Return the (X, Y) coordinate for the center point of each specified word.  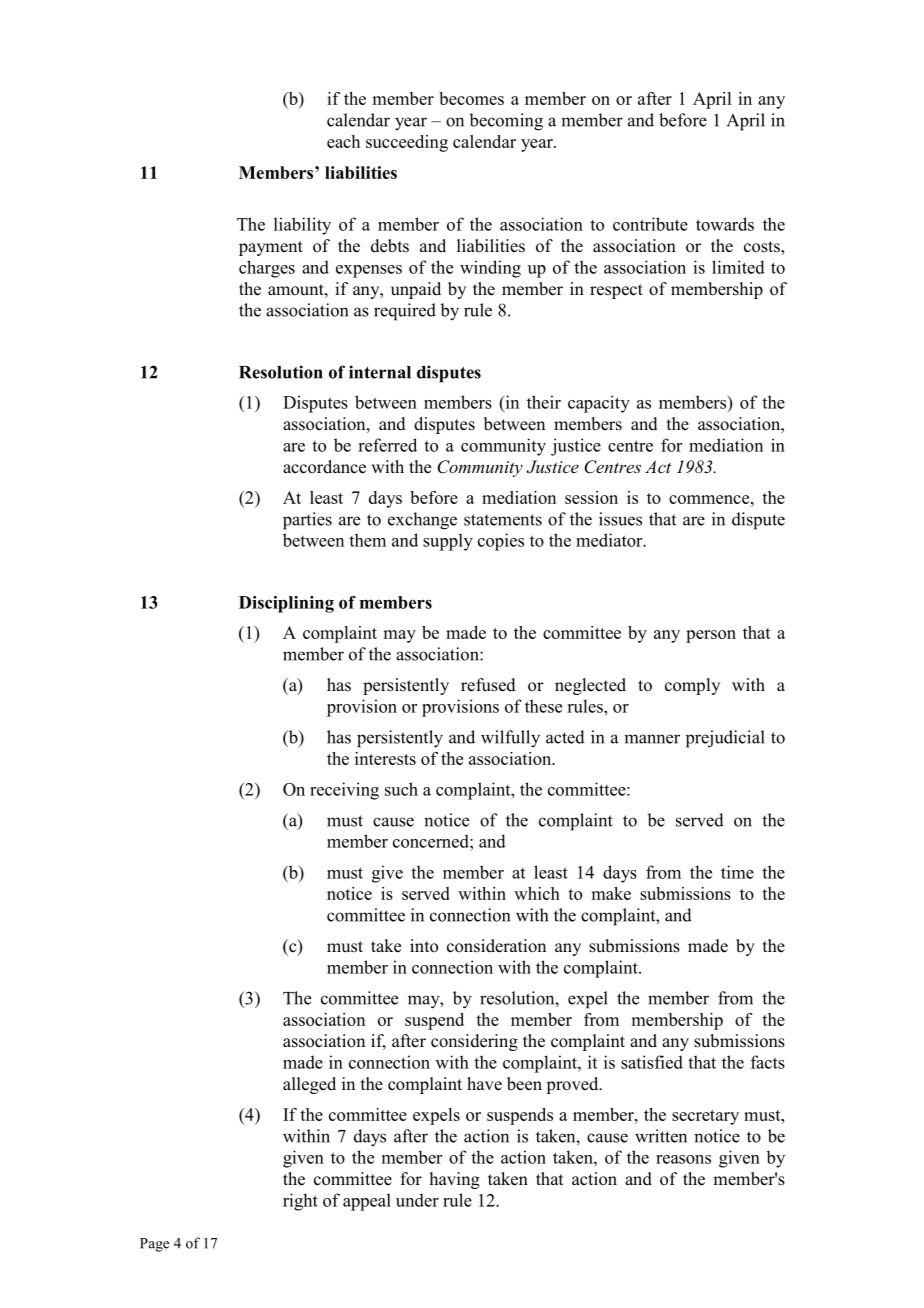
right (300, 1202)
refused (488, 685)
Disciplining (286, 604)
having (455, 1180)
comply (692, 686)
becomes (471, 98)
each (343, 141)
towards (725, 224)
